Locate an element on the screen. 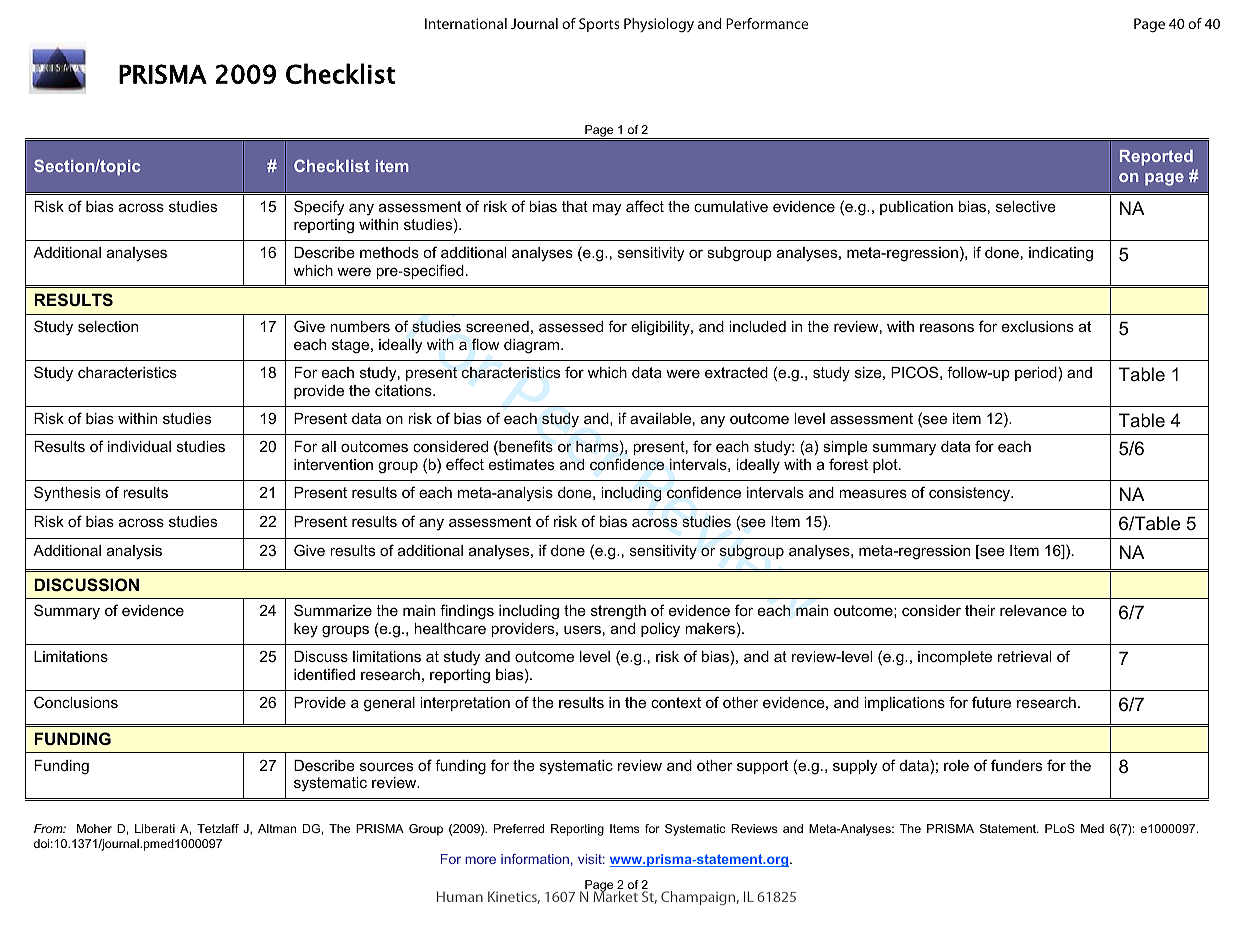 This screenshot has width=1233, height=952. individual is located at coordinates (139, 446).
